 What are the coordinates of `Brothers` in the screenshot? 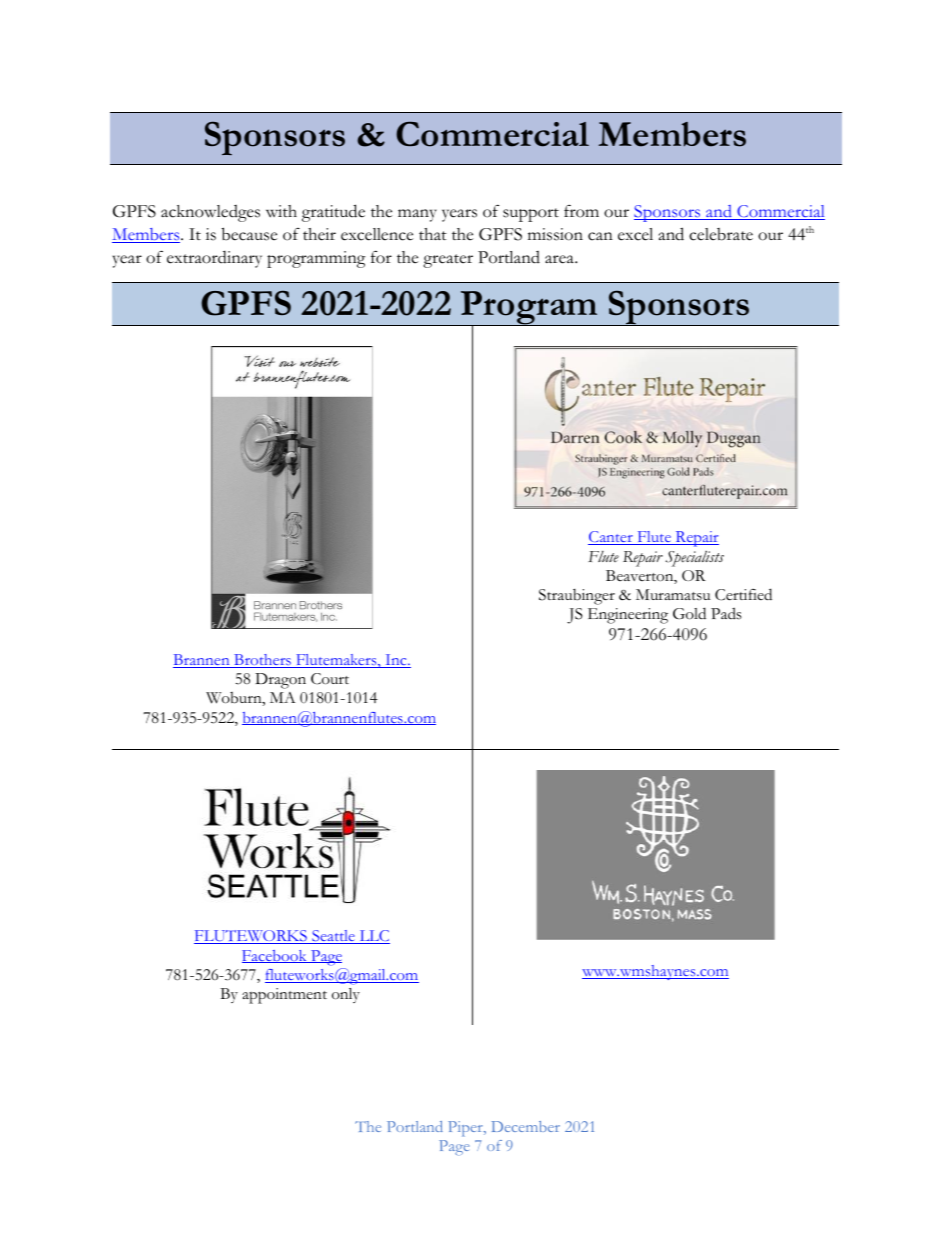 It's located at (262, 661).
